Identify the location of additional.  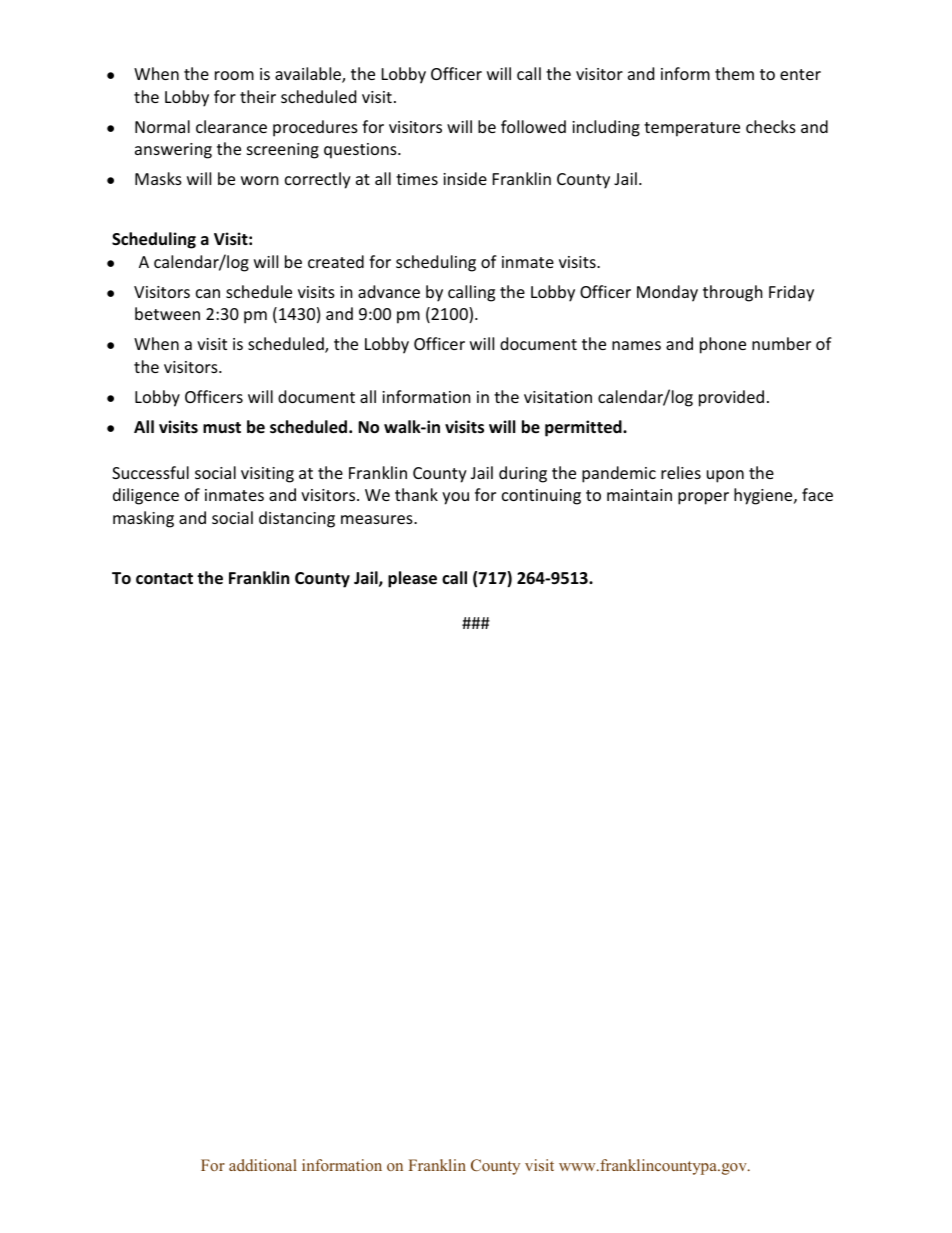
(263, 1165).
